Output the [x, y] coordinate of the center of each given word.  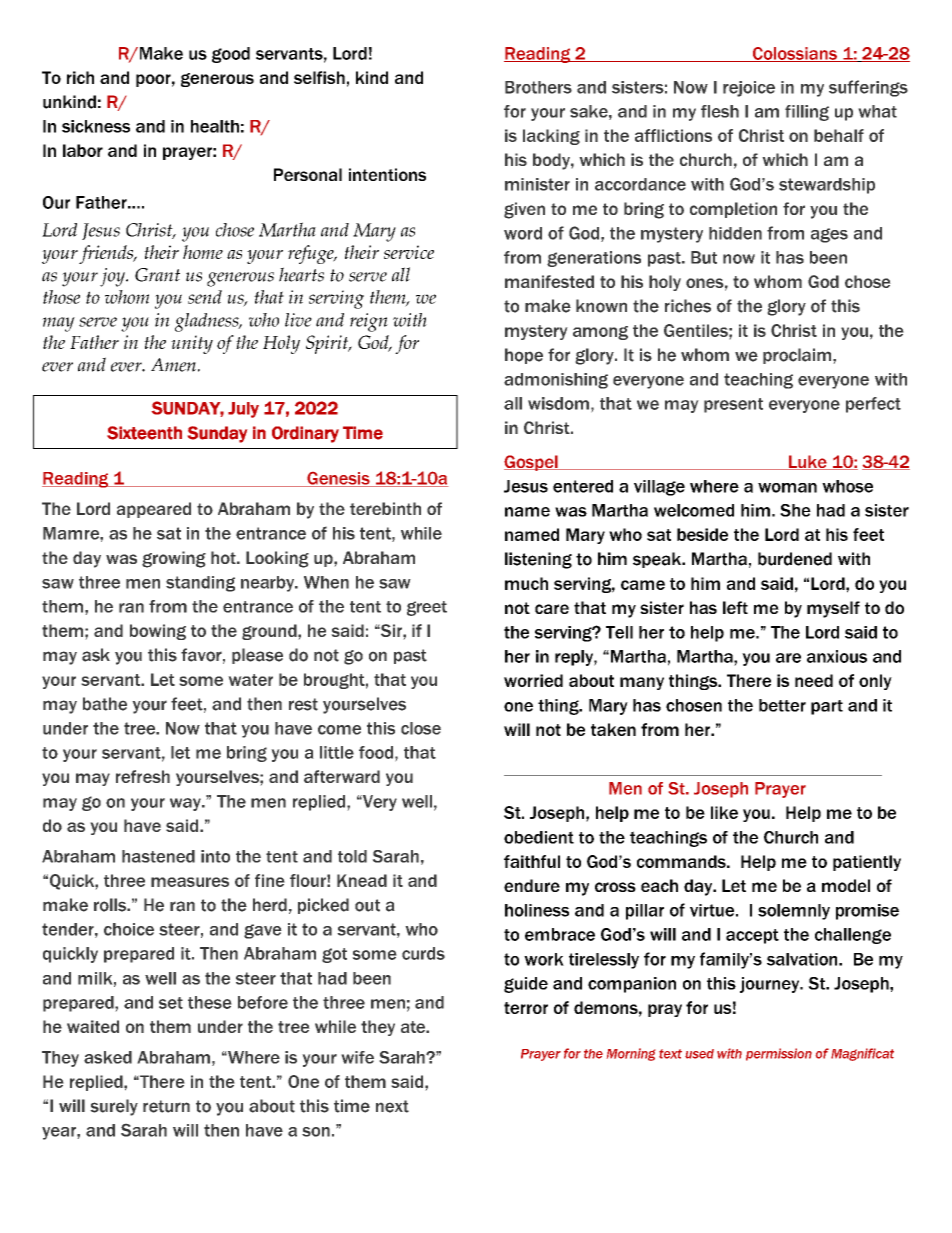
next [392, 1106]
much [526, 583]
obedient [539, 837]
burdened [795, 559]
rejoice [749, 89]
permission [779, 1054]
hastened [158, 856]
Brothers [538, 87]
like [724, 812]
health [215, 126]
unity [192, 344]
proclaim [798, 356]
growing [174, 559]
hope [524, 356]
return [166, 1106]
